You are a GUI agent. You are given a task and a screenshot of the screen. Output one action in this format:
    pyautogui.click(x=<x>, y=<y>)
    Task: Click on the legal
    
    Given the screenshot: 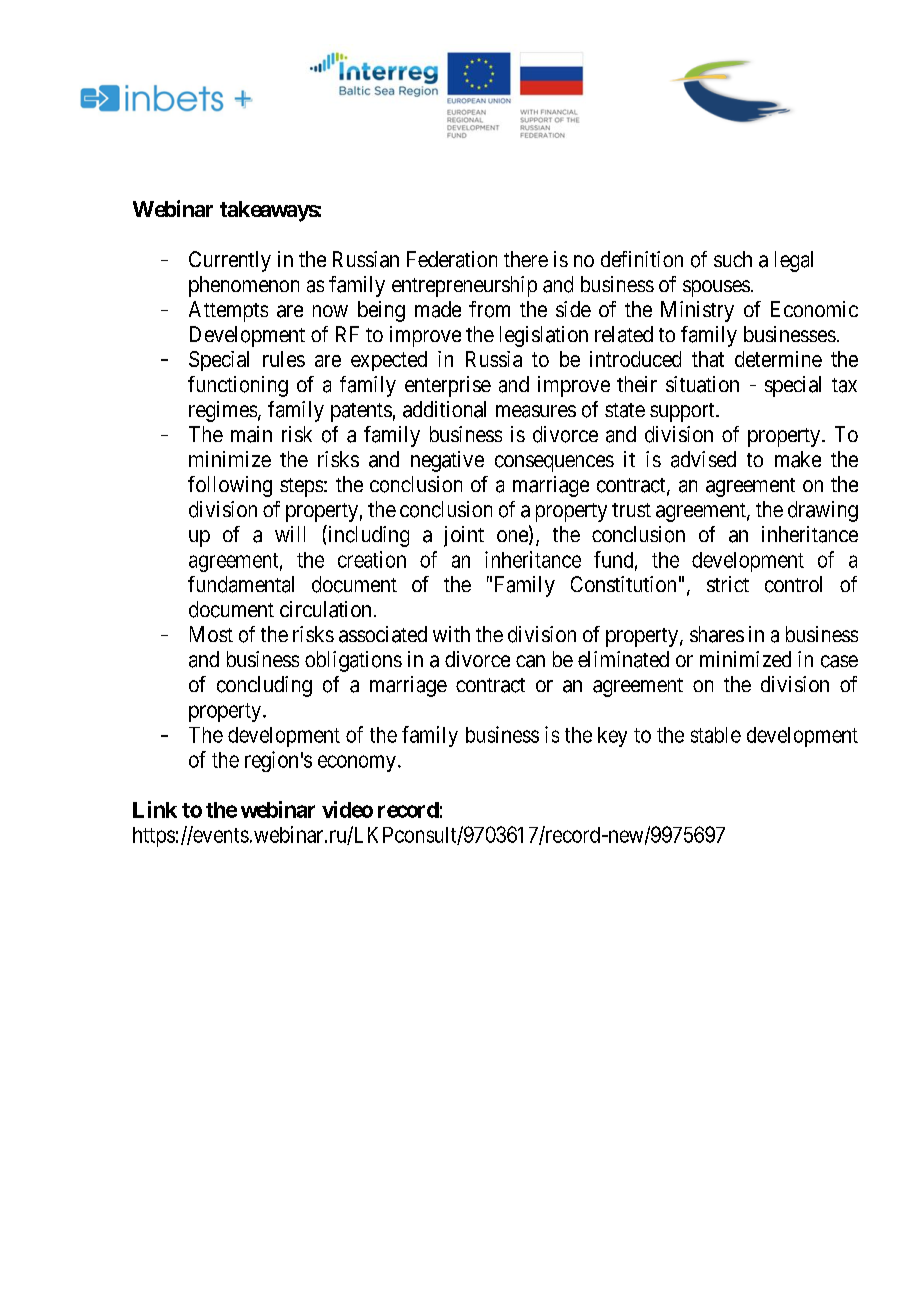 What is the action you would take?
    pyautogui.click(x=794, y=261)
